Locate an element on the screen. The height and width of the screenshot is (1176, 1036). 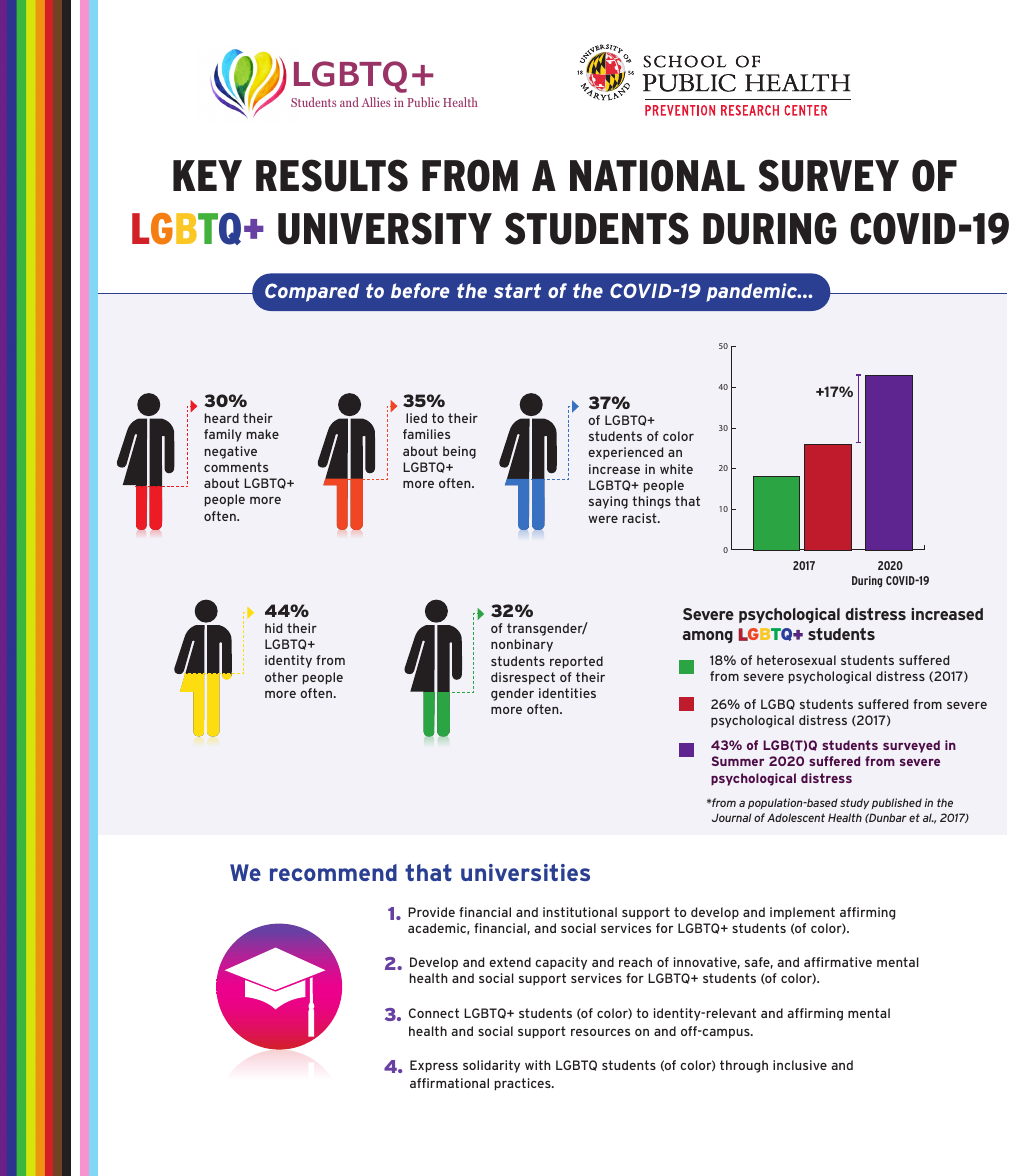
start is located at coordinates (517, 290).
